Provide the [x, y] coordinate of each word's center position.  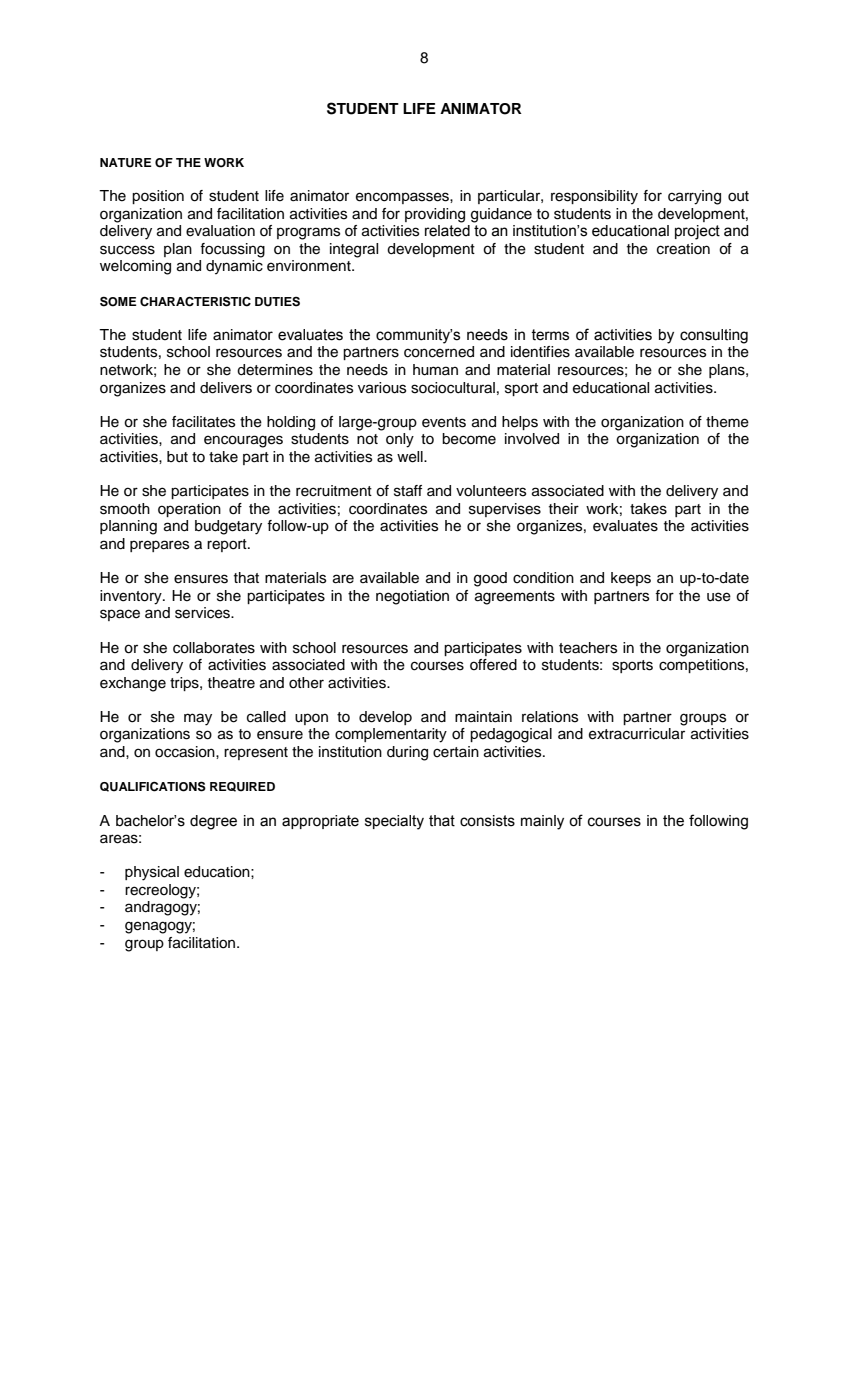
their [564, 509]
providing [435, 215]
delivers [226, 388]
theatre [231, 683]
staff [408, 491]
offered [493, 665]
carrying [694, 197]
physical [152, 873]
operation [189, 510]
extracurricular [637, 734]
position [158, 197]
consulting [714, 336]
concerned [439, 352]
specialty [394, 822]
